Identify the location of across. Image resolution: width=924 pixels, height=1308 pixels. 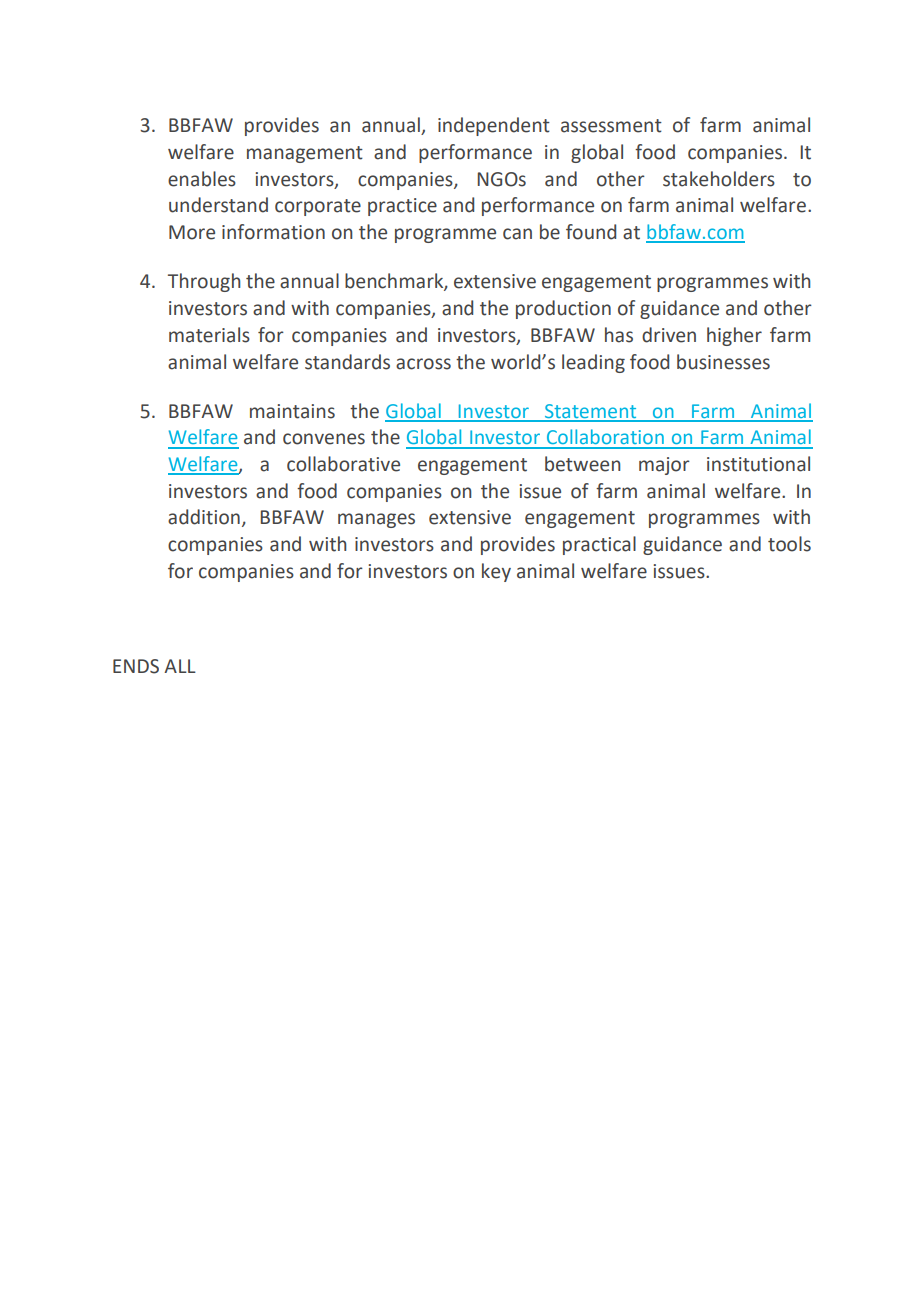
(423, 364).
